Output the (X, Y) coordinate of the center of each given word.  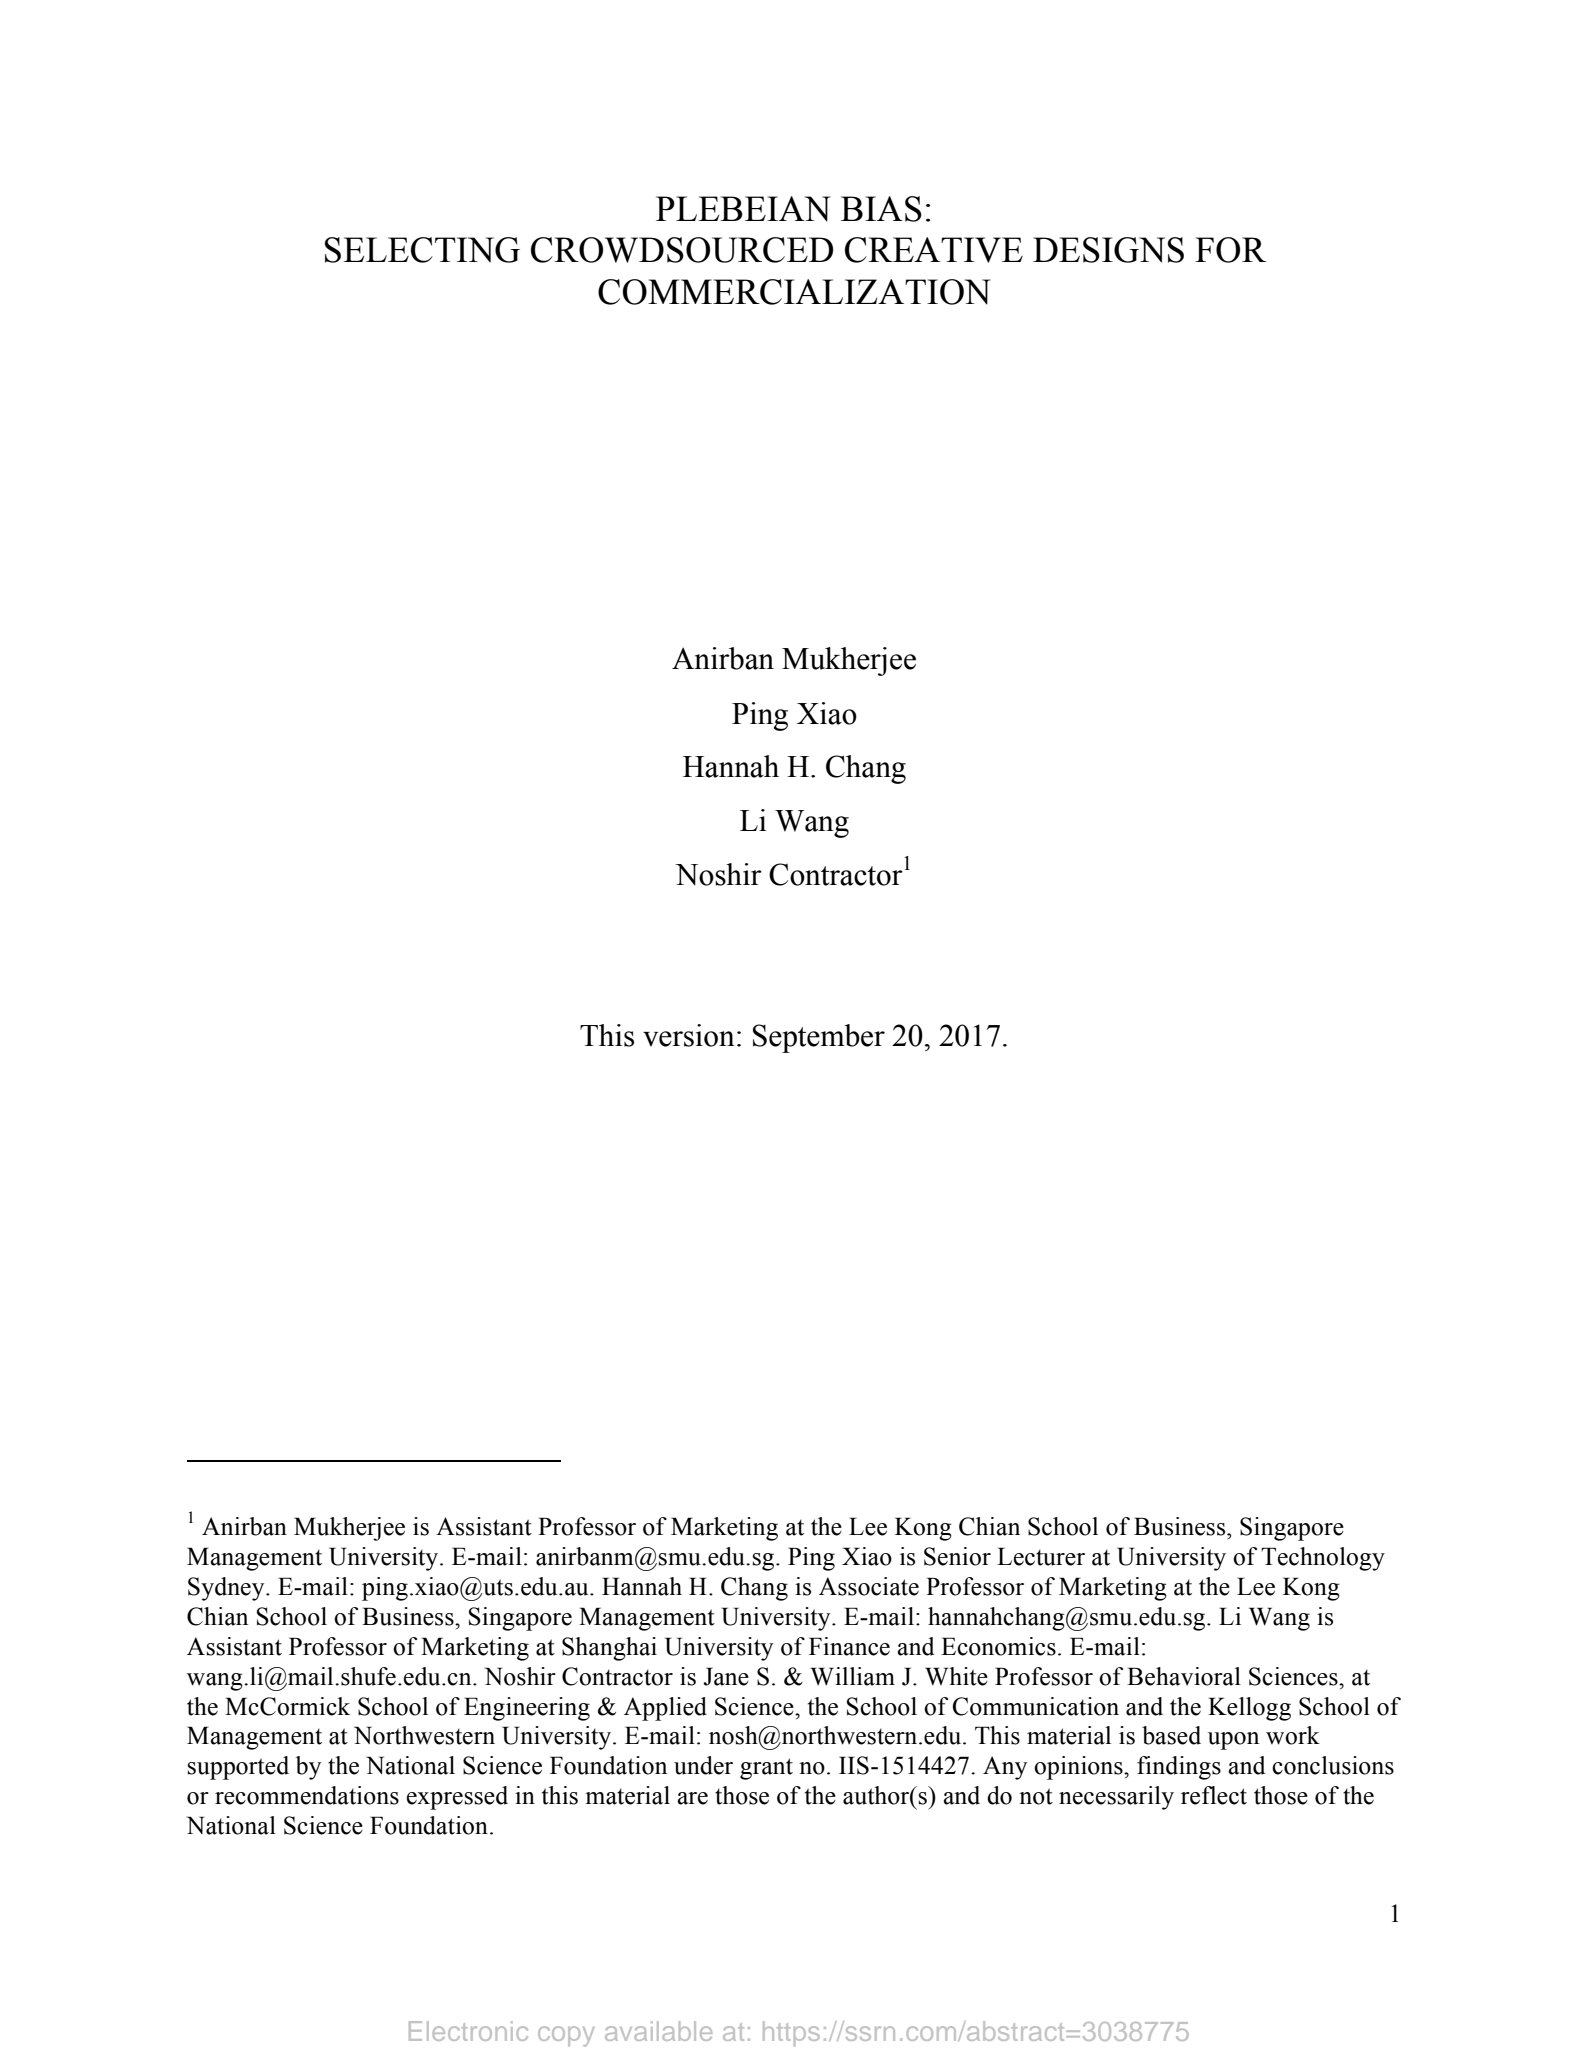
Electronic (468, 2031)
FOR (1230, 250)
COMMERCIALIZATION (794, 292)
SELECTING (422, 250)
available (658, 2031)
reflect (1214, 1795)
